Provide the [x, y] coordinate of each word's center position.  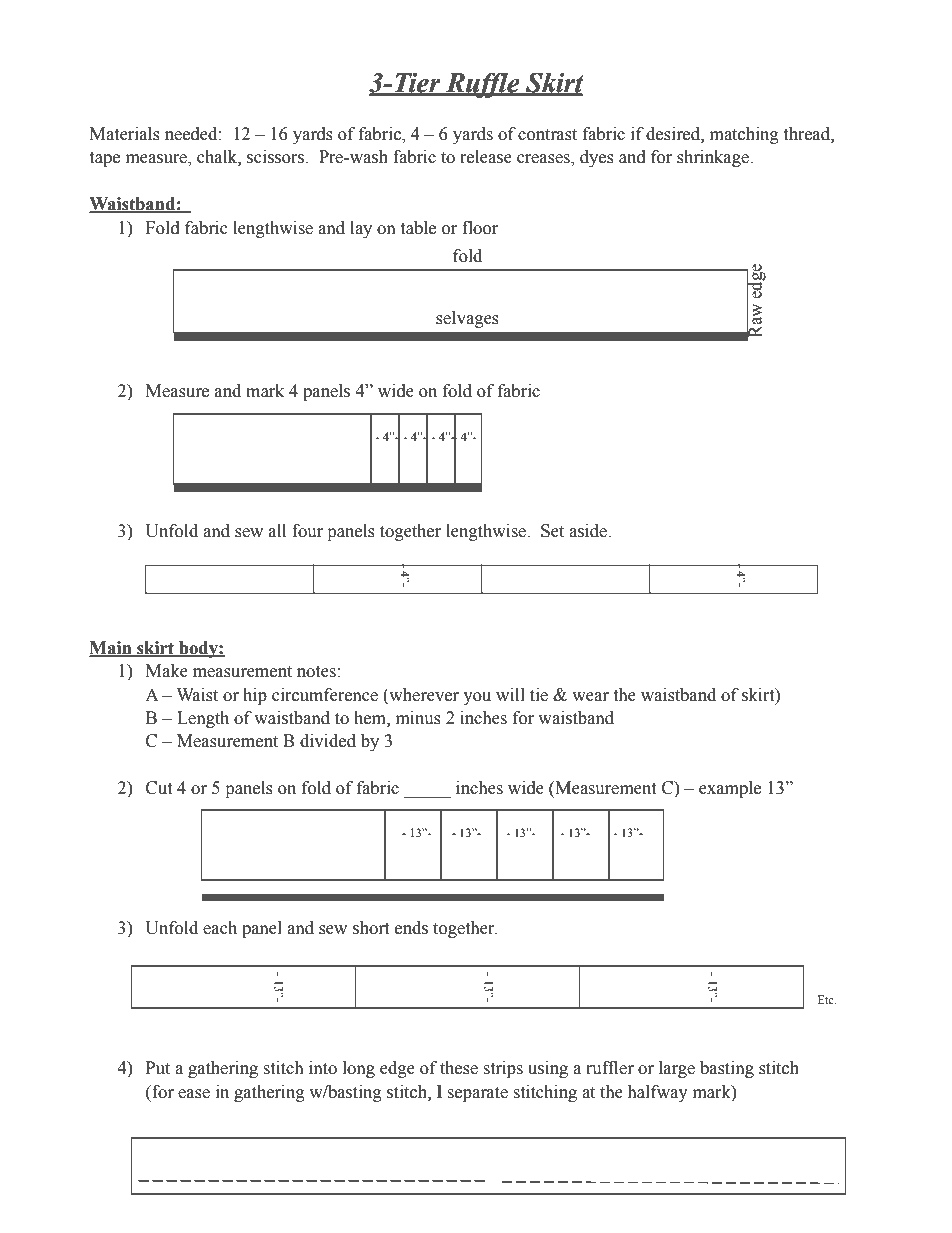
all [277, 531]
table [418, 228]
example [730, 789]
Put [158, 1068]
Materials [125, 134]
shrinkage [714, 158]
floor [480, 228]
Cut [159, 788]
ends [411, 928]
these [459, 1068]
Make [167, 671]
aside [589, 531]
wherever [423, 695]
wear [590, 697]
